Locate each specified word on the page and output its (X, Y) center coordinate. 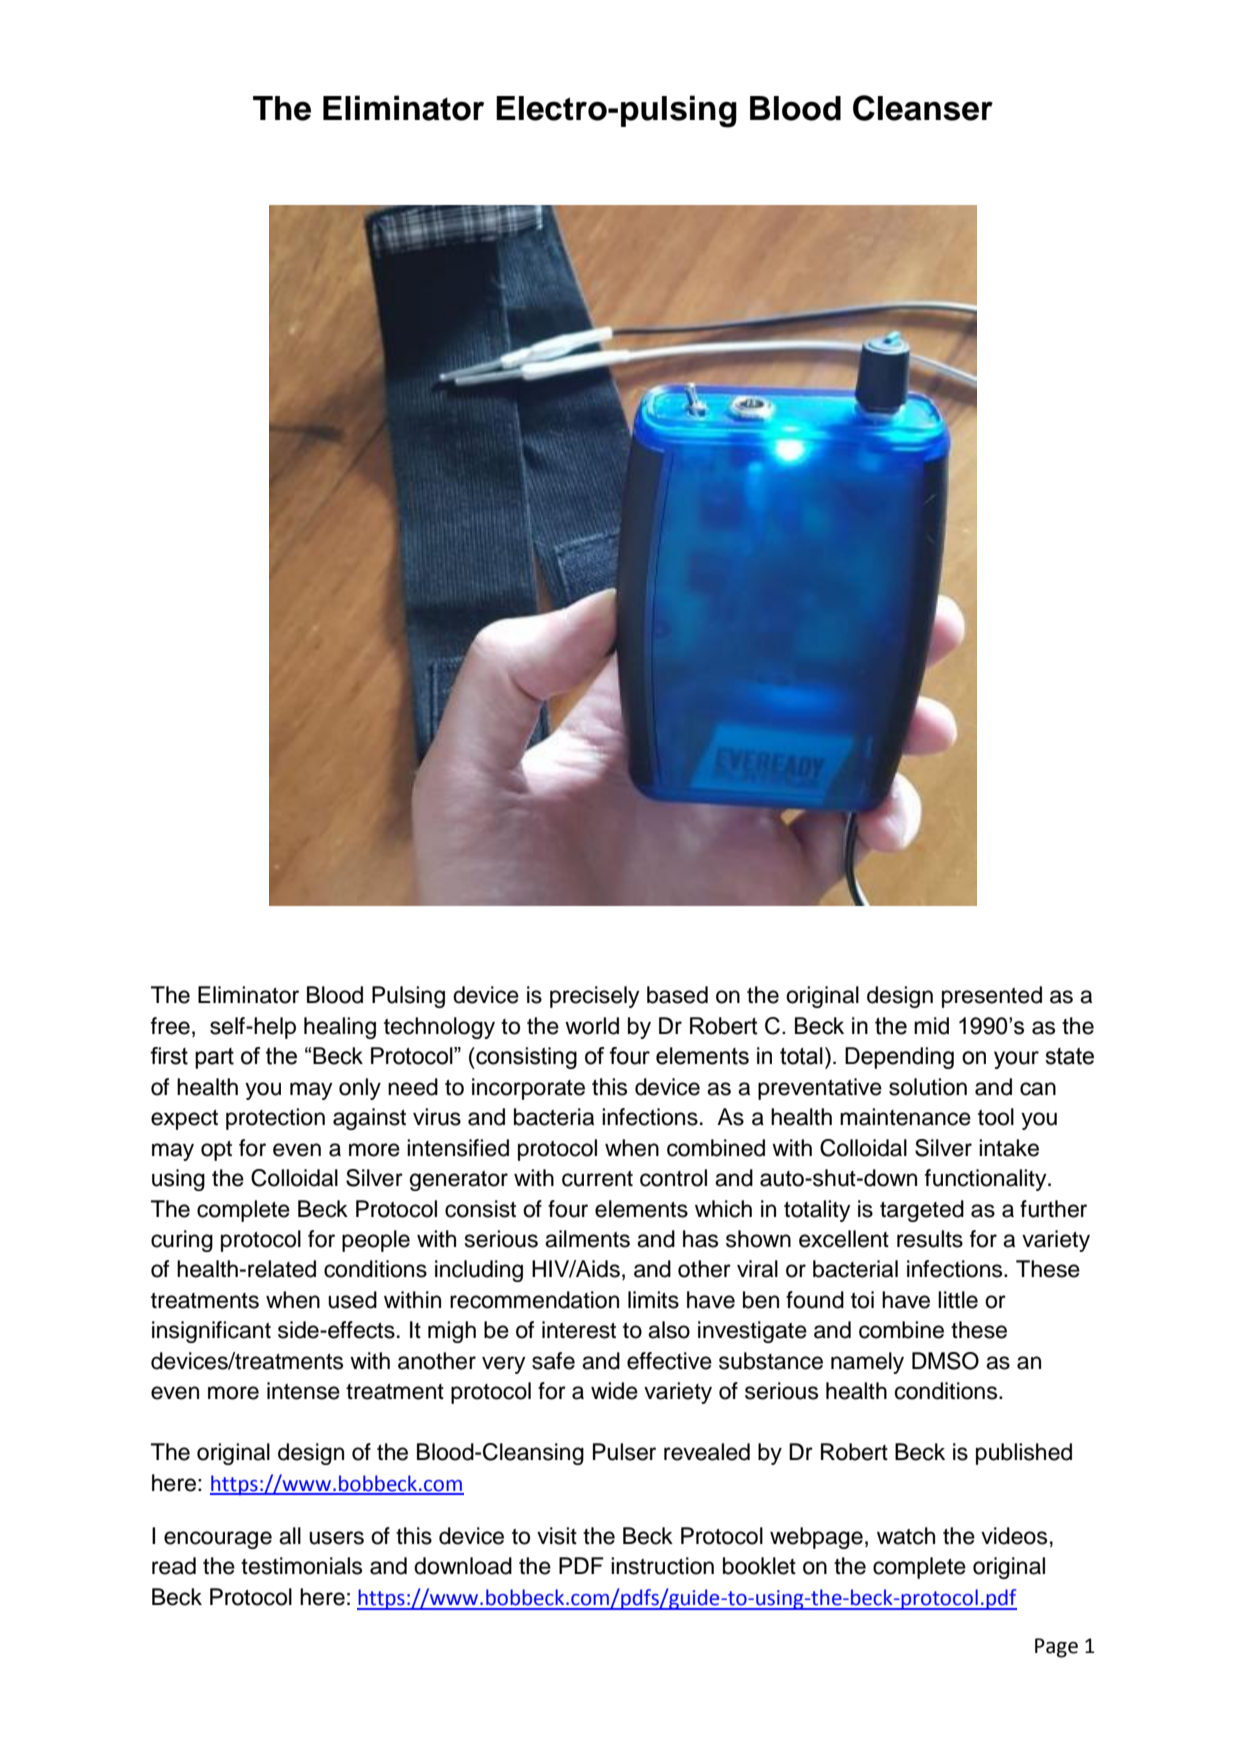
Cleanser (923, 108)
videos (1014, 1536)
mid (931, 1026)
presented (992, 997)
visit (557, 1536)
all (290, 1536)
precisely (595, 997)
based (677, 995)
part (214, 1058)
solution (928, 1087)
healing (340, 1028)
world (592, 1026)
